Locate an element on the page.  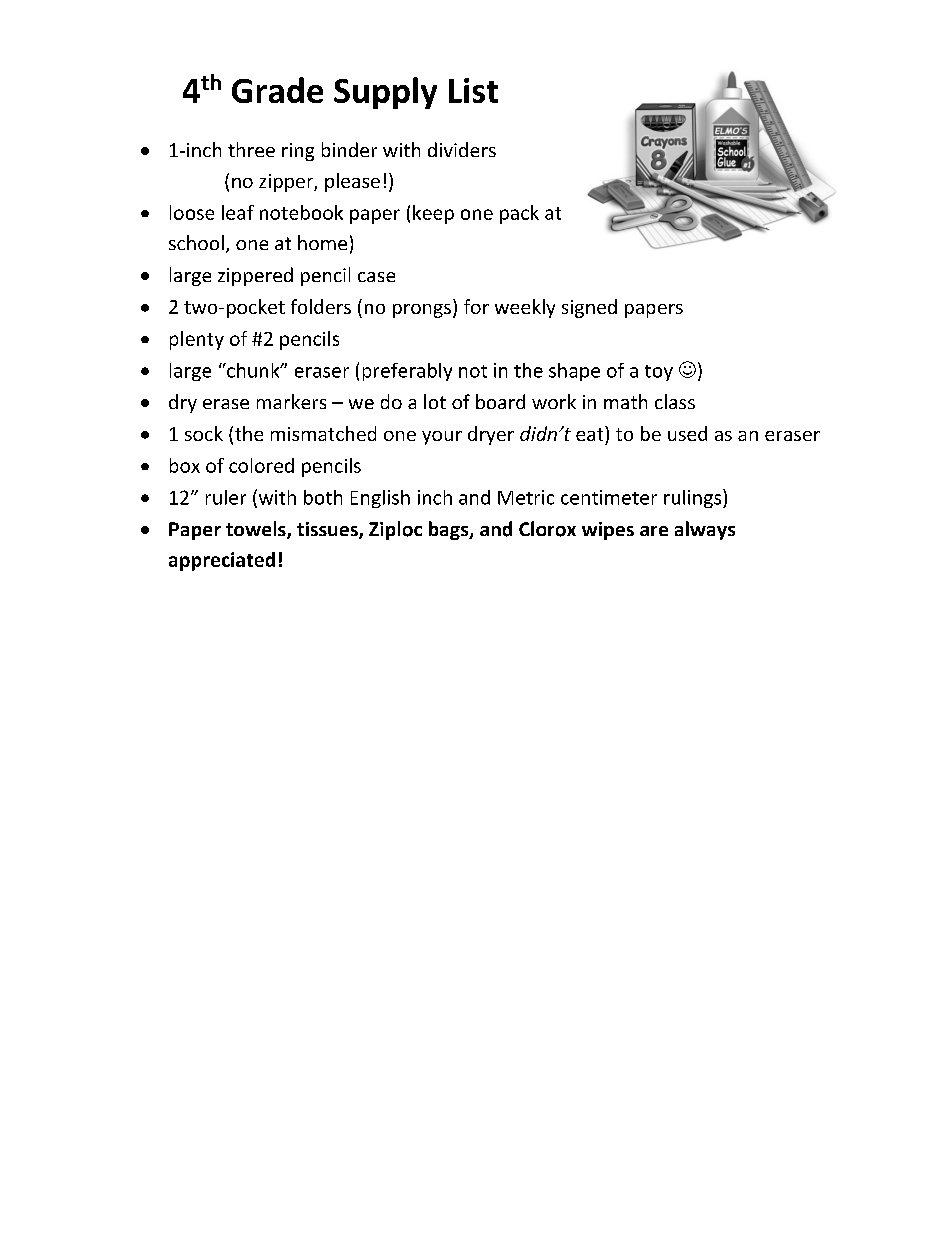
dividers is located at coordinates (462, 149).
